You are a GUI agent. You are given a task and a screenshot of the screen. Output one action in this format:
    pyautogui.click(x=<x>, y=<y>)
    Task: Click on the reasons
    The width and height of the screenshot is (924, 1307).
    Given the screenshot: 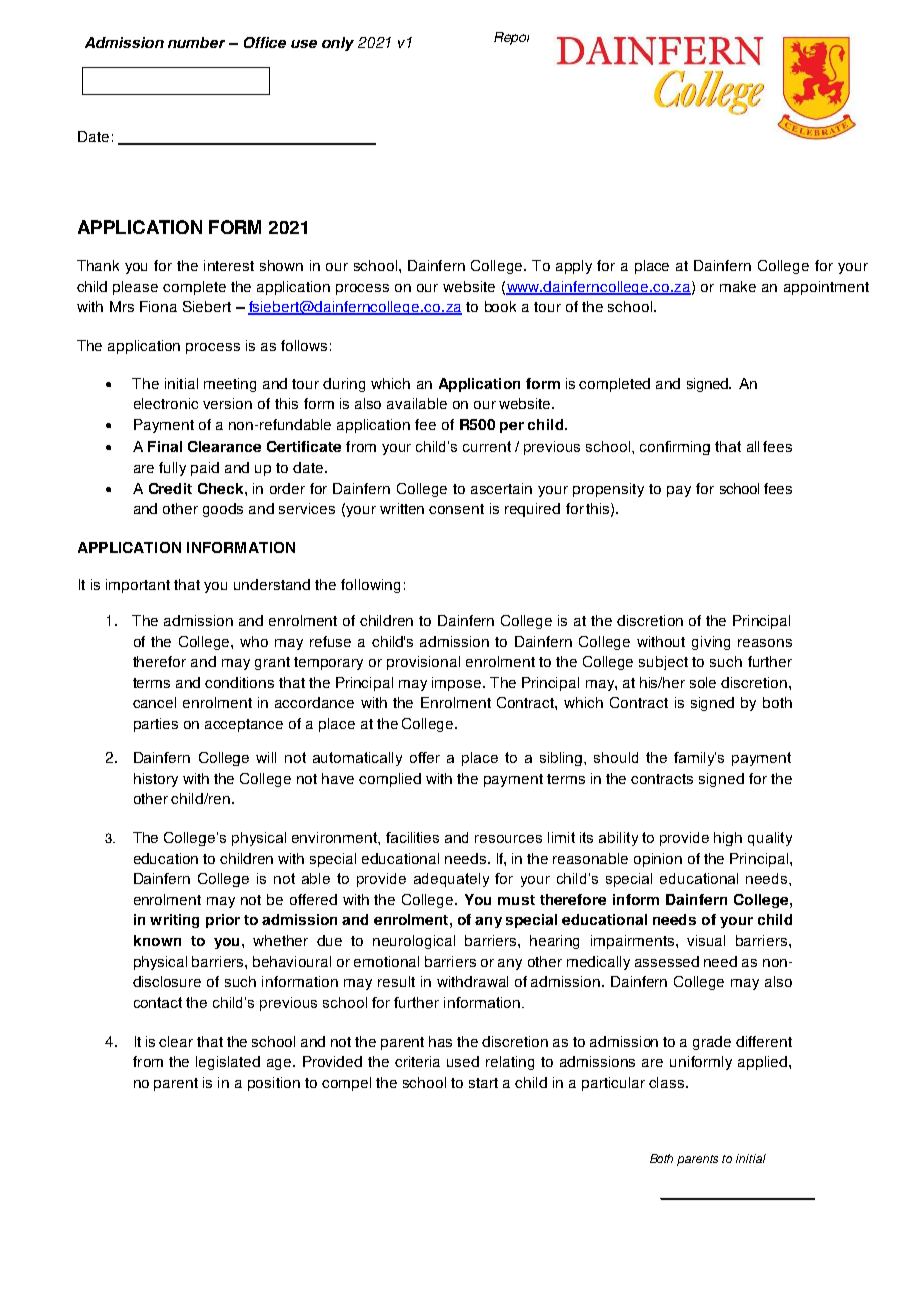 What is the action you would take?
    pyautogui.click(x=765, y=643)
